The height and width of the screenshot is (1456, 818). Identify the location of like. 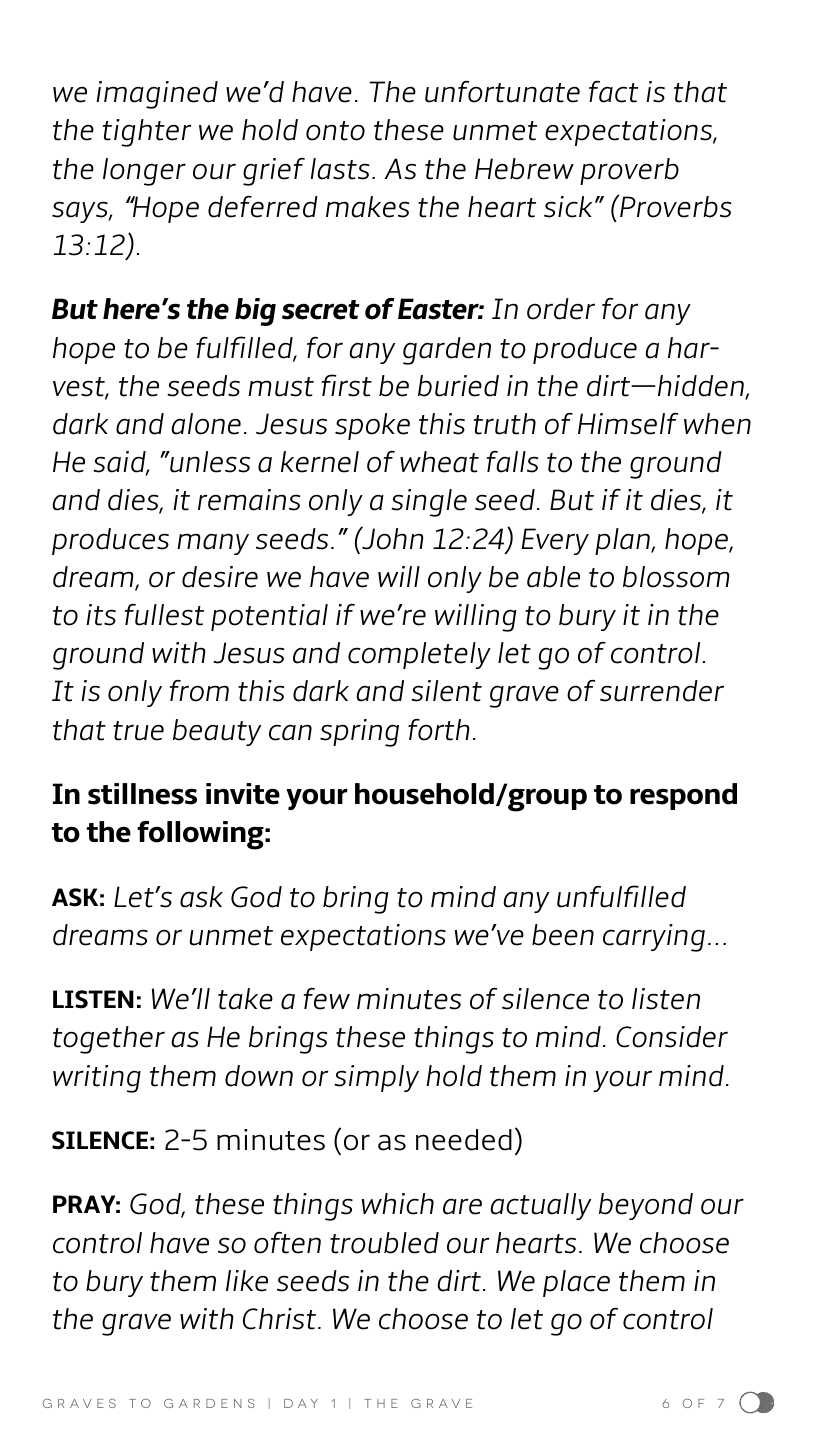
(247, 1281).
